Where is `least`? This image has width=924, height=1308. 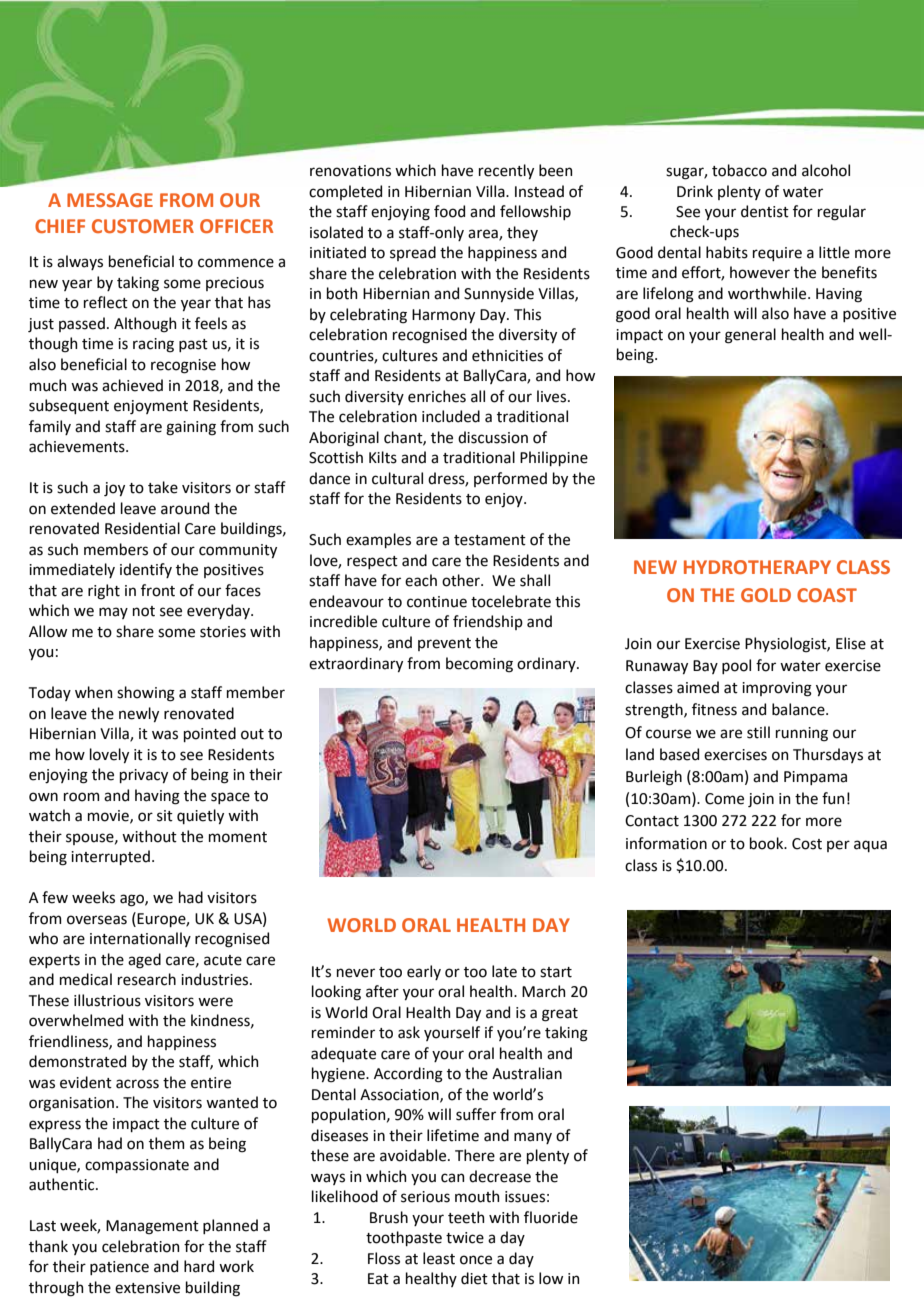 least is located at coordinates (439, 1258).
